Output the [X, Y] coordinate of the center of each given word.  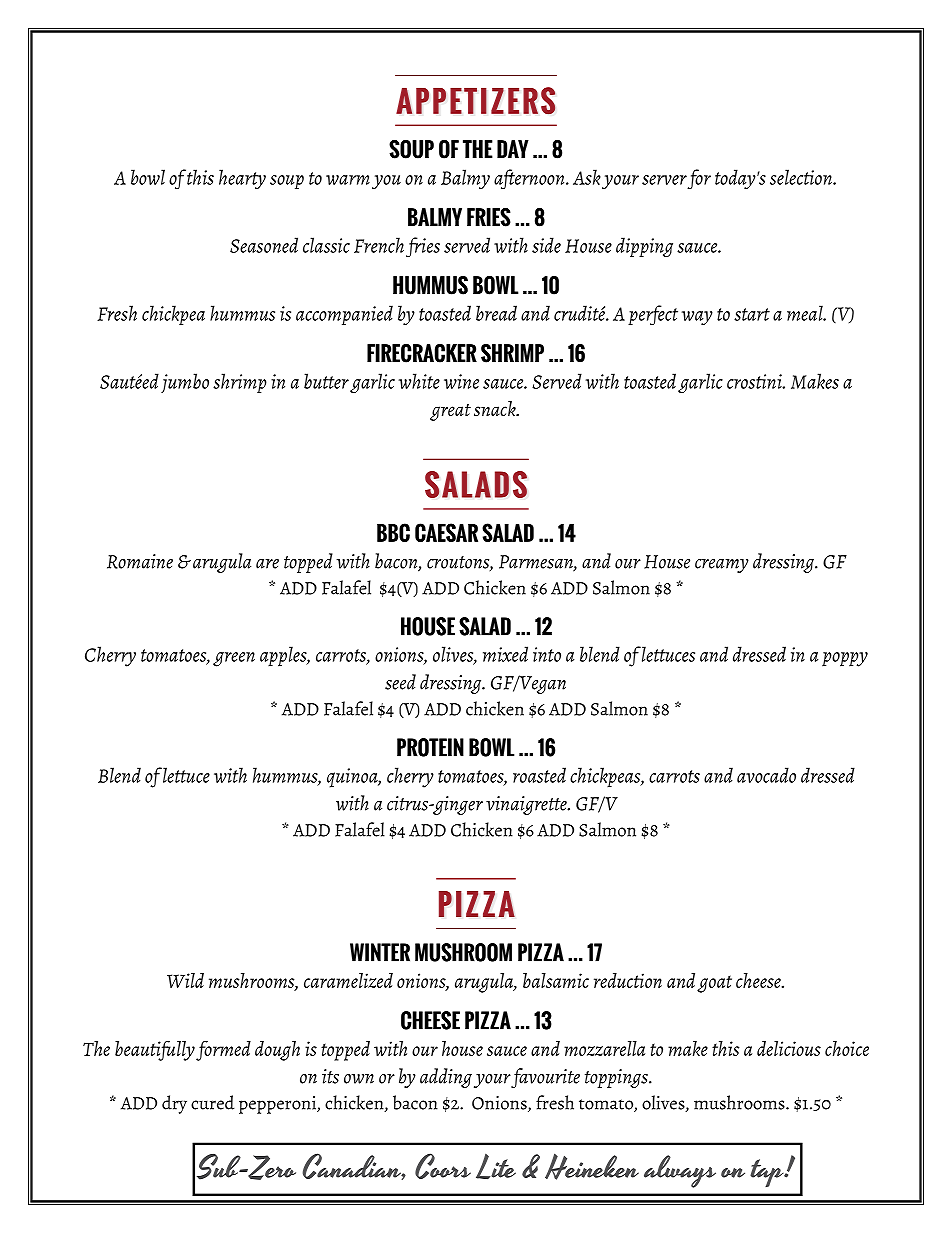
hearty [242, 179]
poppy [845, 659]
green [234, 659]
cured [212, 1102]
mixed [505, 654]
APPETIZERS [475, 101]
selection [802, 177]
